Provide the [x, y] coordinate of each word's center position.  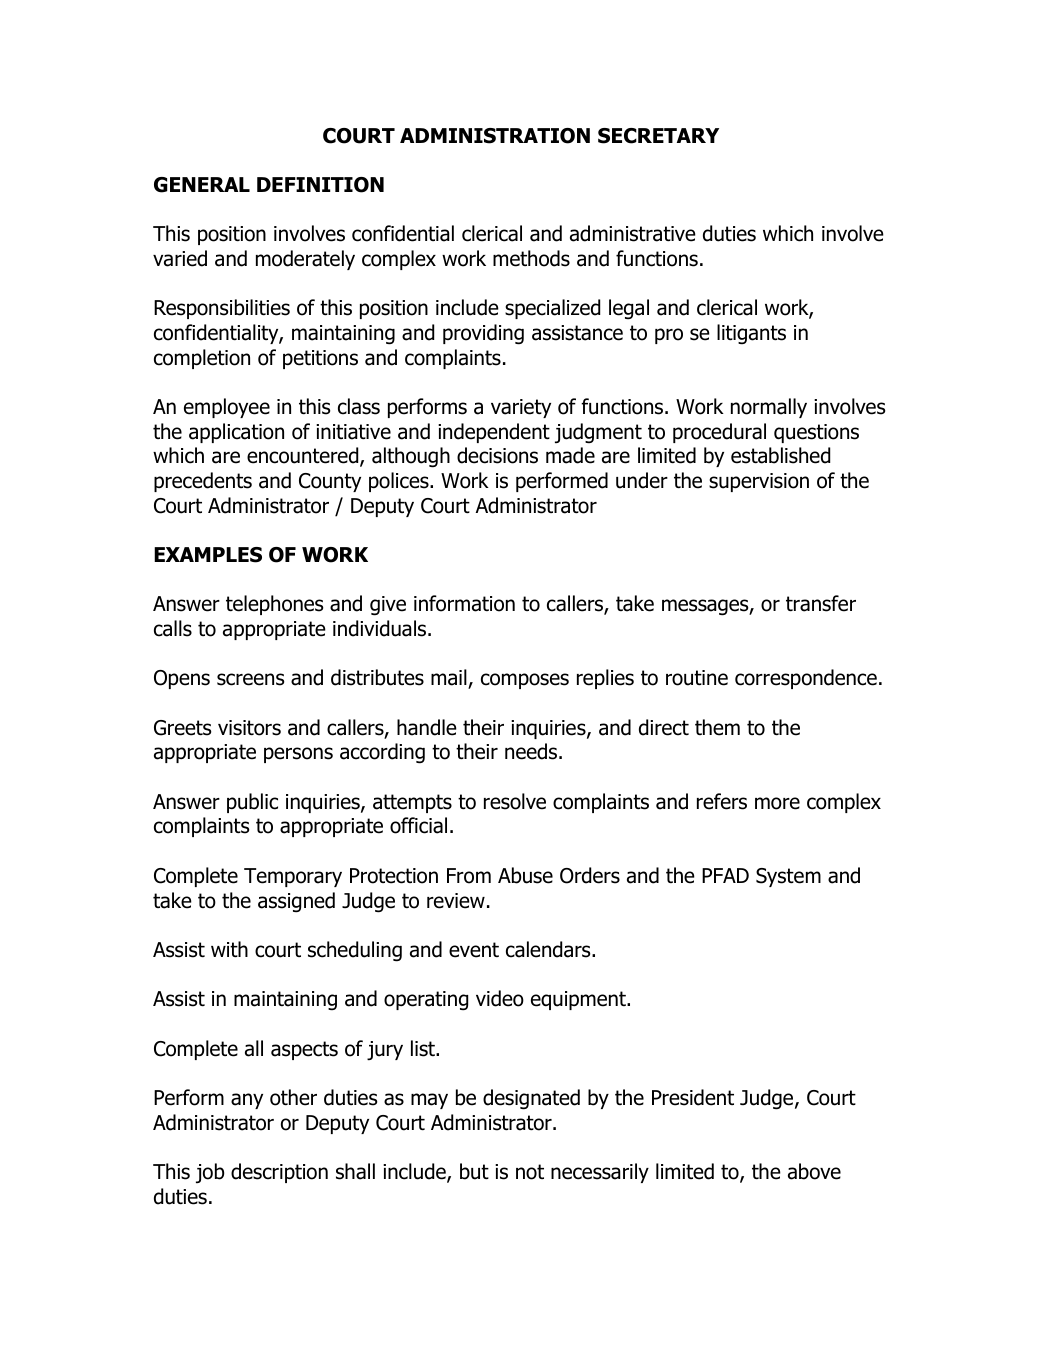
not [530, 1172]
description [279, 1173]
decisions [497, 455]
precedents [203, 482]
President [693, 1097]
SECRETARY [658, 136]
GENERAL [202, 185]
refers [722, 801]
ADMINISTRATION [495, 136]
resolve [515, 801]
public [252, 803]
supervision [759, 482]
